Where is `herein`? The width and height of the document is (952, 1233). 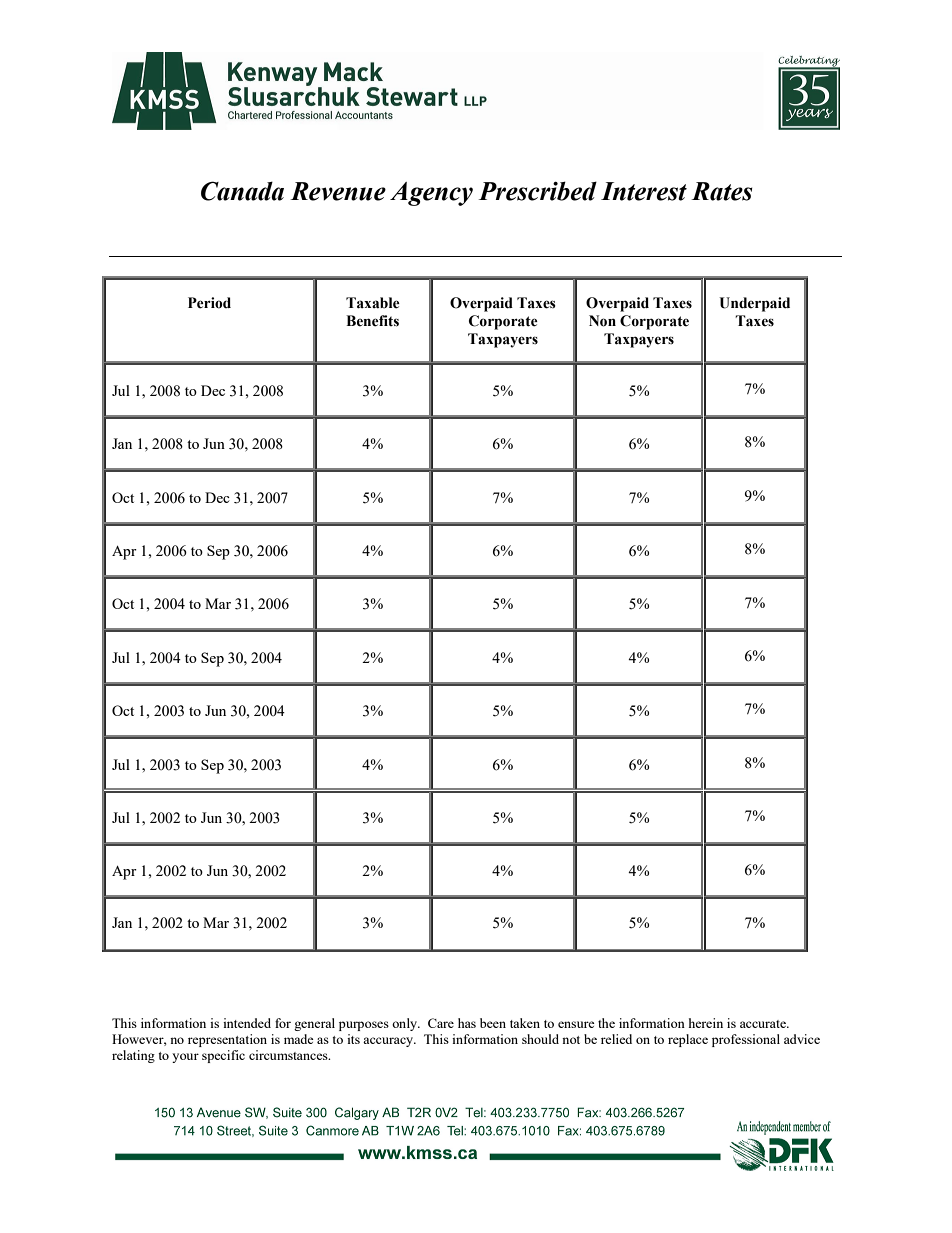
herein is located at coordinates (706, 1023).
